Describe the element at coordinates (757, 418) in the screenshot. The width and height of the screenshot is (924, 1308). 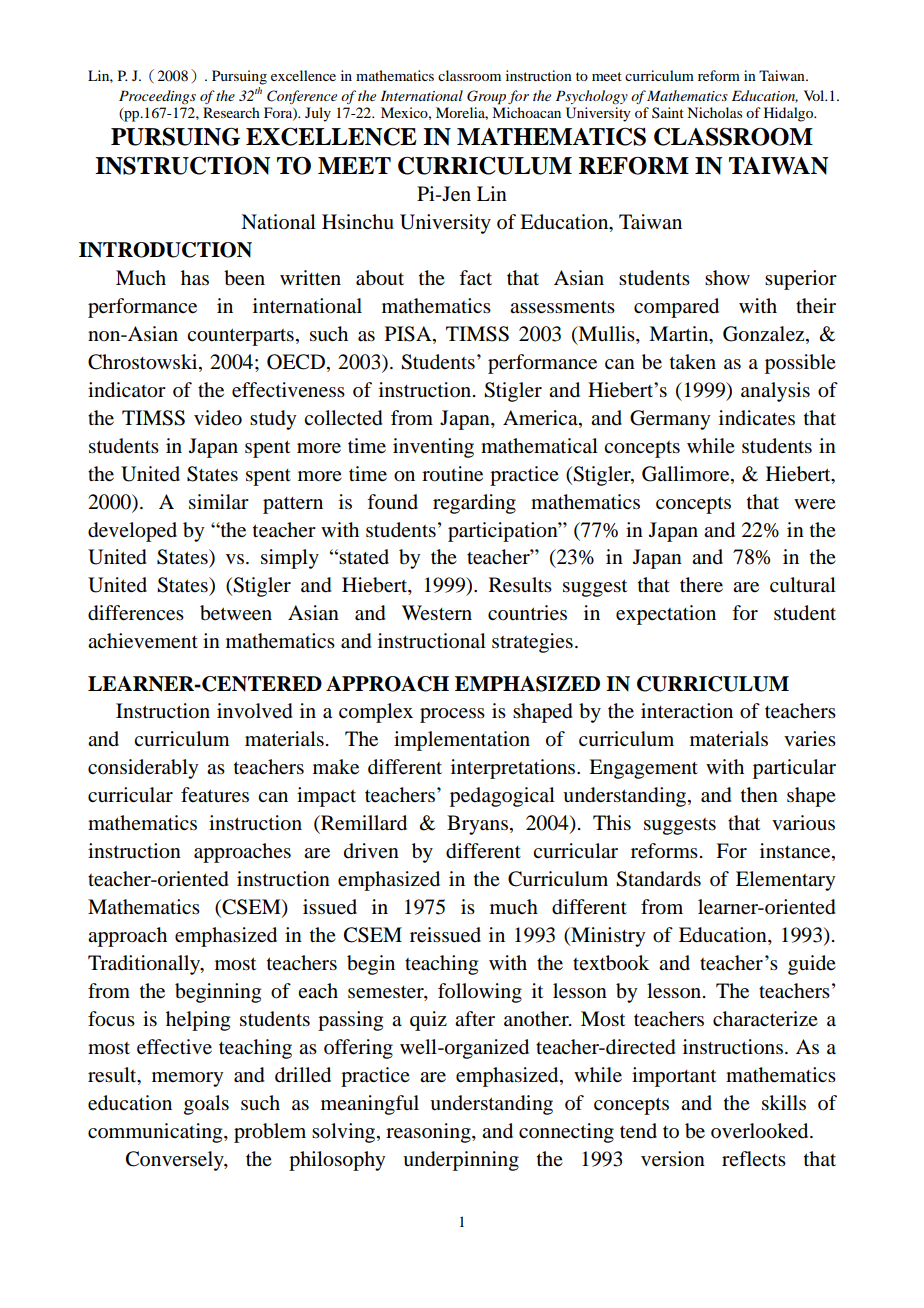
I see `indicates` at that location.
